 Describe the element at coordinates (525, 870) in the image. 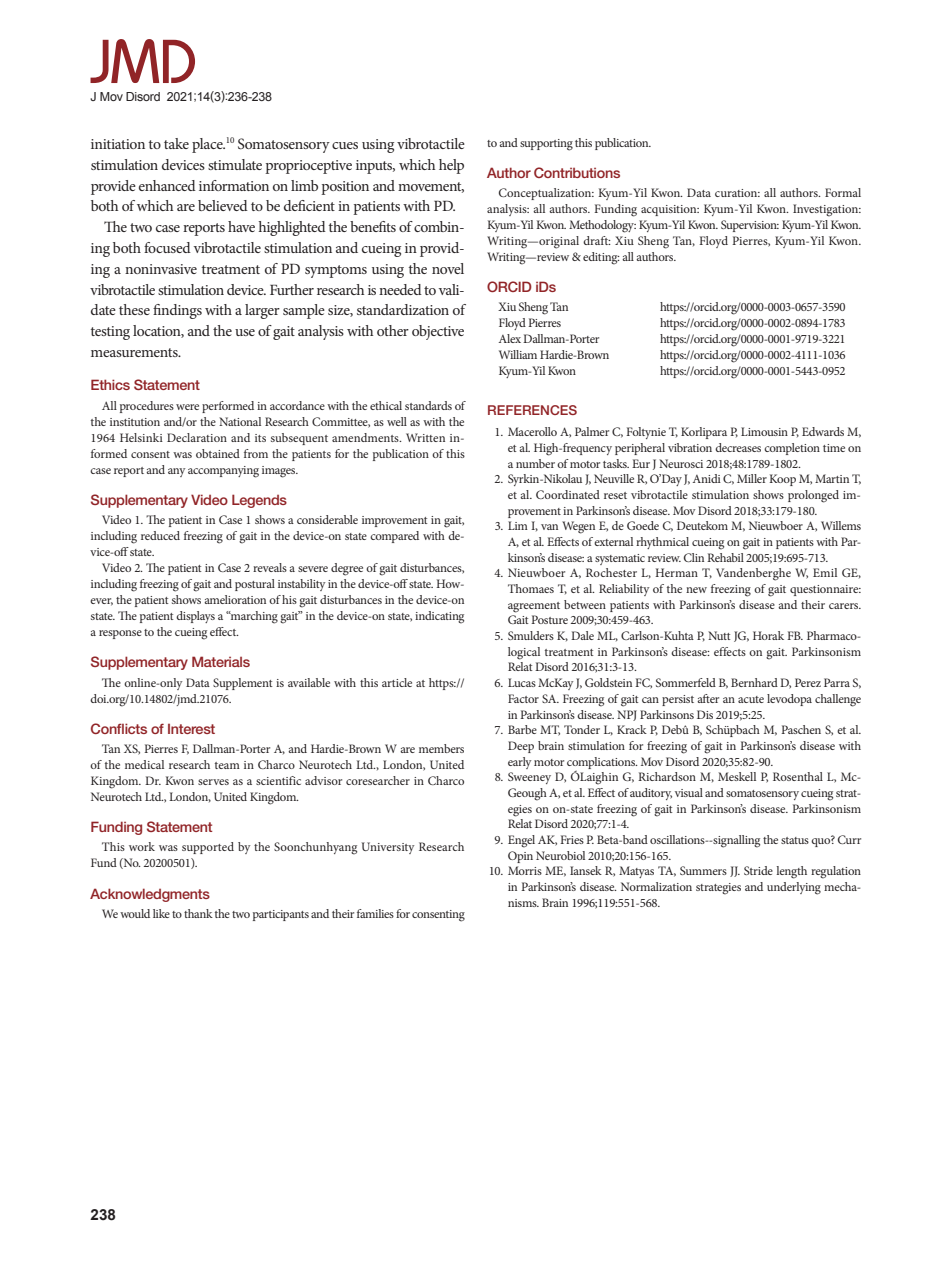

I see `Morris` at that location.
